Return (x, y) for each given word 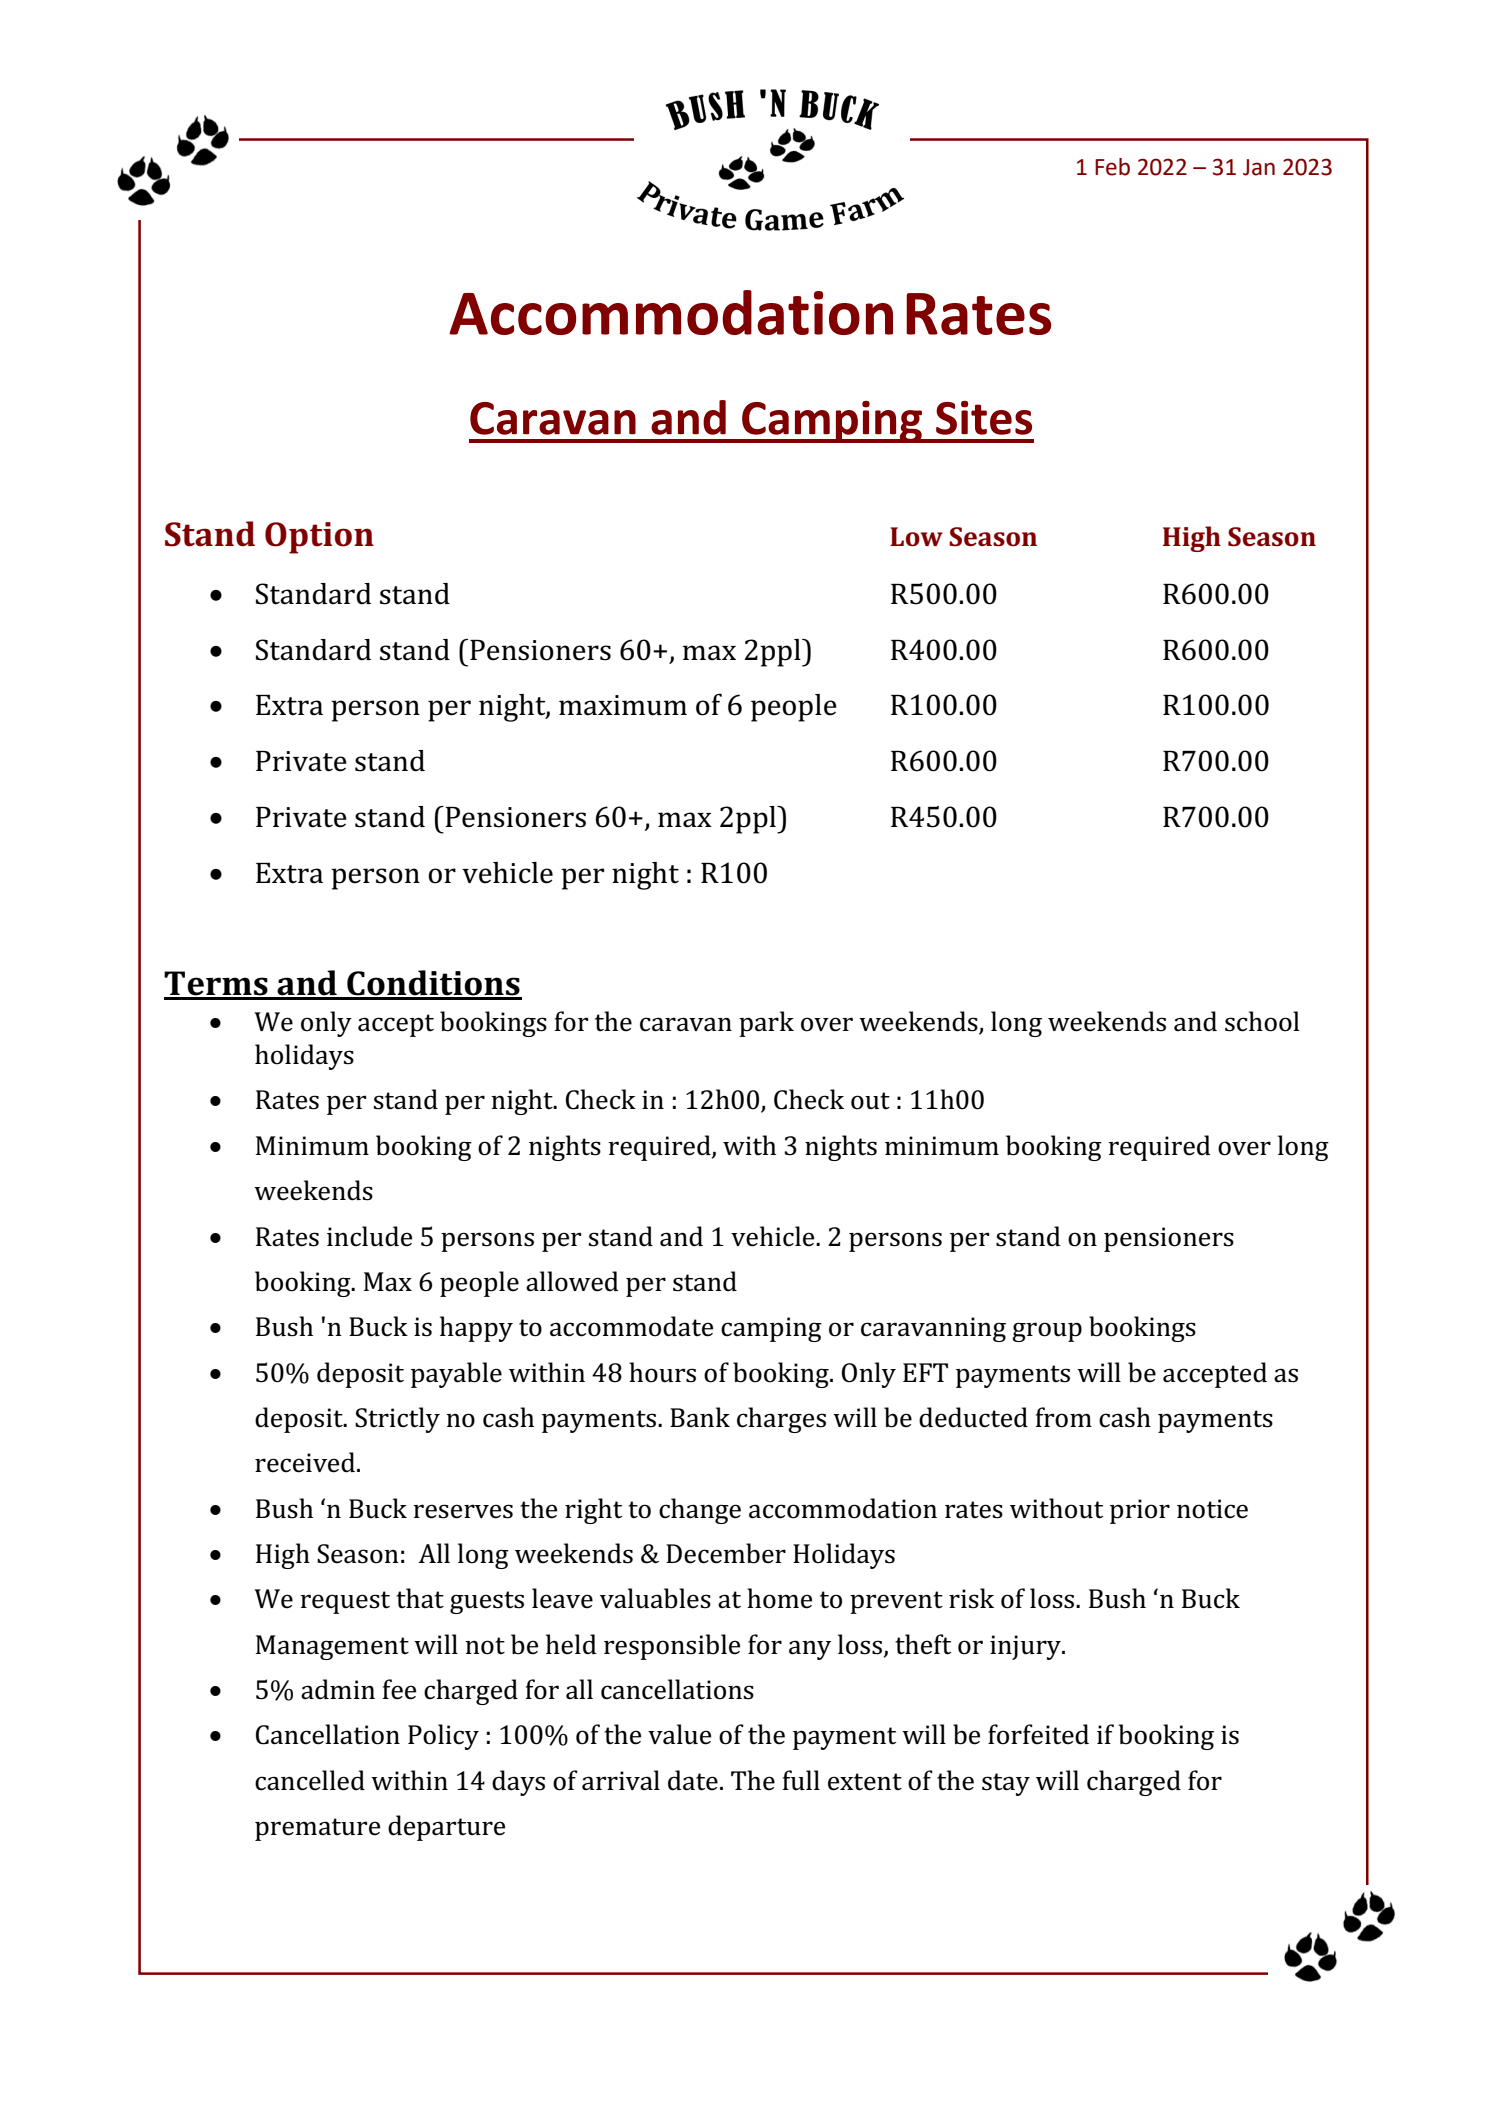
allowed (572, 1281)
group (1047, 1332)
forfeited (1038, 1734)
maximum (623, 705)
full (801, 1780)
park (766, 1024)
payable (456, 1375)
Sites (984, 418)
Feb (1112, 167)
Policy (443, 1737)
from (1064, 1417)
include (369, 1236)
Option (319, 538)
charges (781, 1420)
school (1262, 1021)
